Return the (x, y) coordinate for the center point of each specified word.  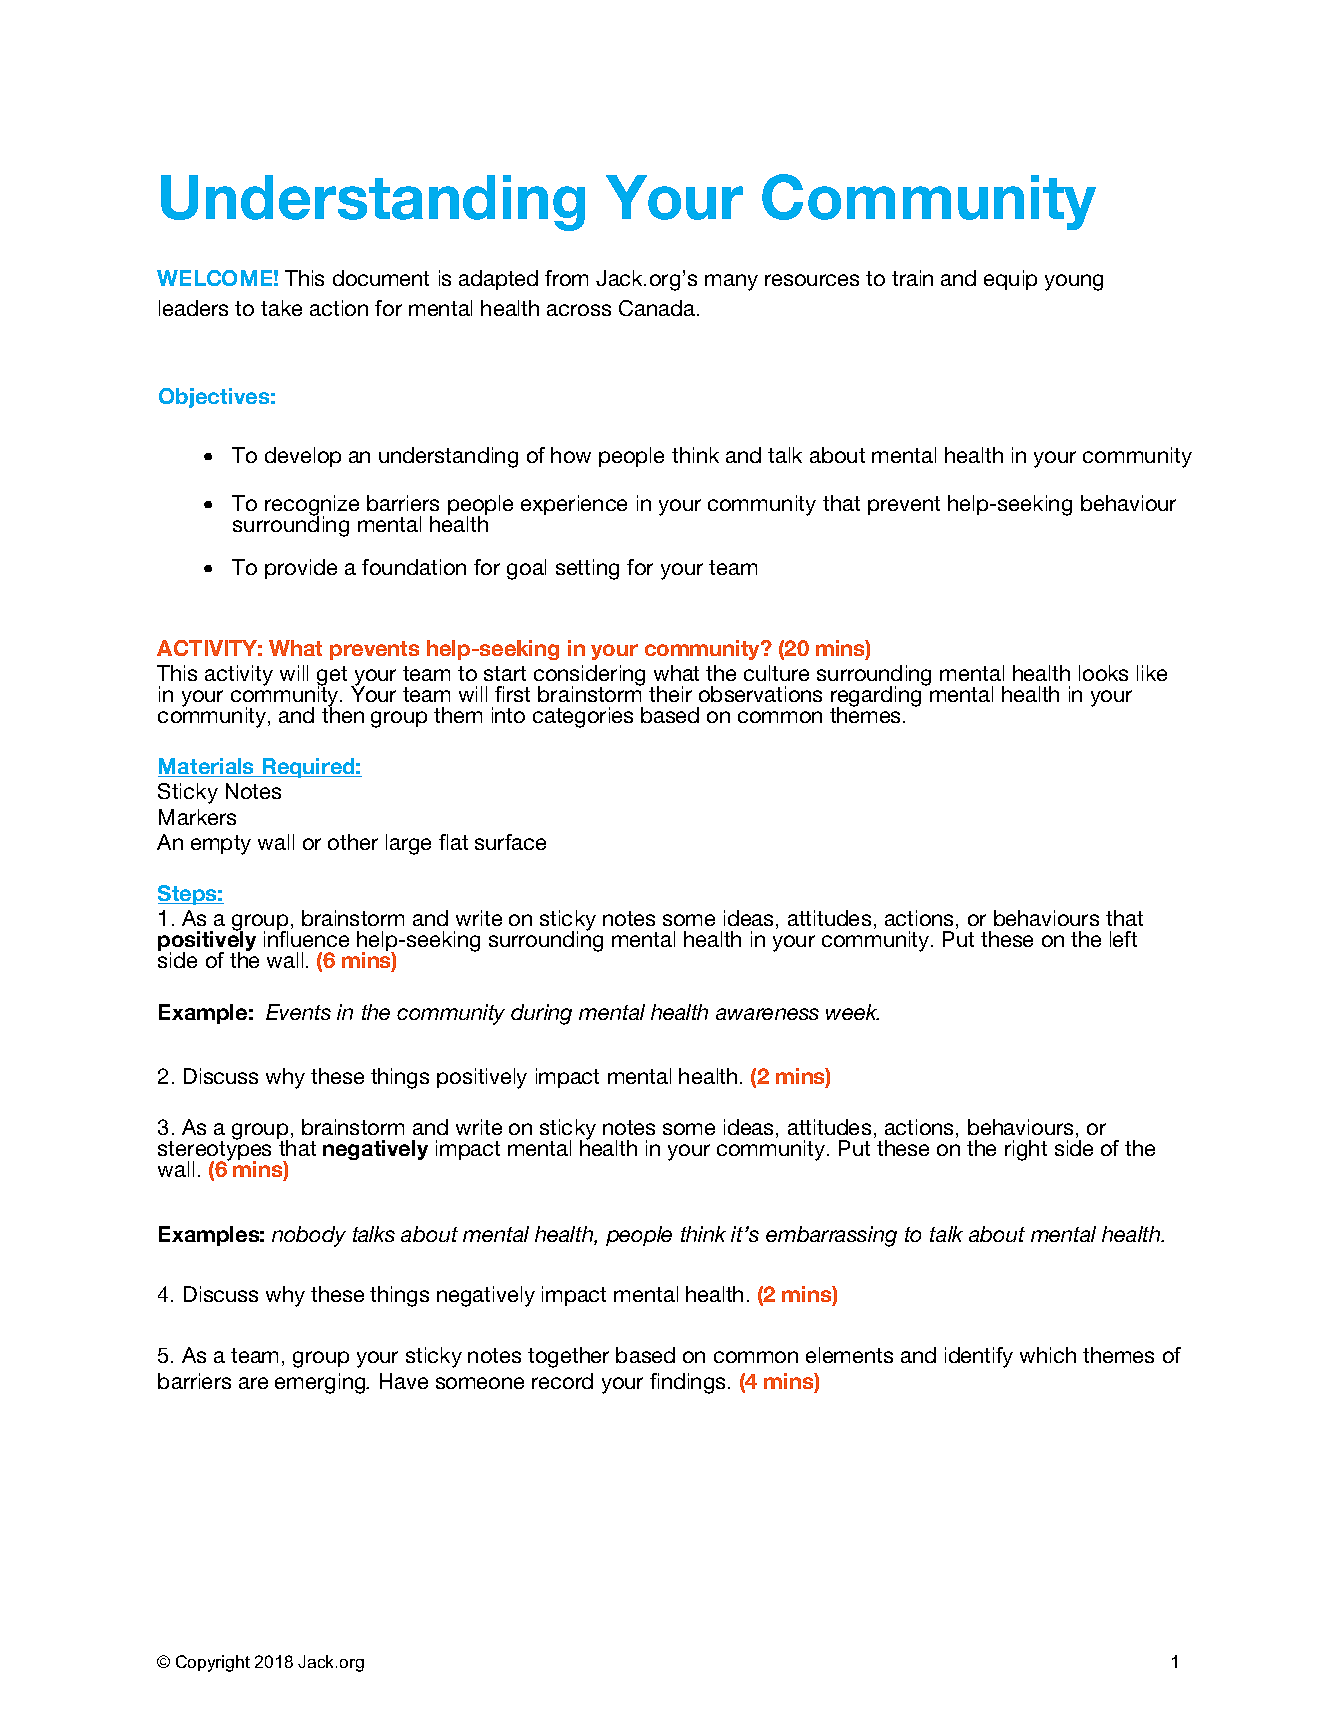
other (353, 842)
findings (687, 1383)
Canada (657, 308)
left (1123, 939)
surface (510, 842)
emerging (321, 1383)
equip (1010, 280)
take (281, 308)
